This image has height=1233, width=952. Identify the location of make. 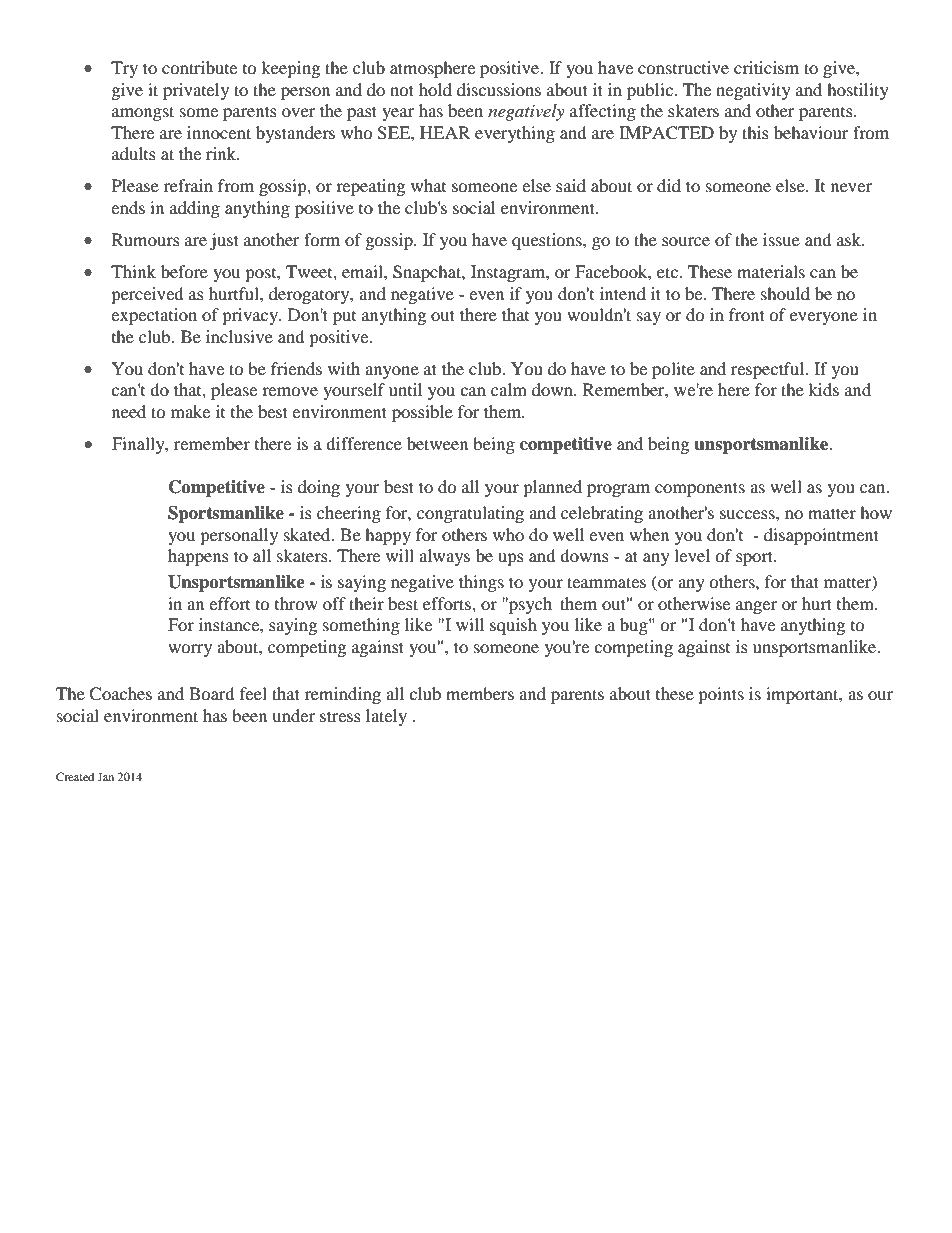
(190, 411).
